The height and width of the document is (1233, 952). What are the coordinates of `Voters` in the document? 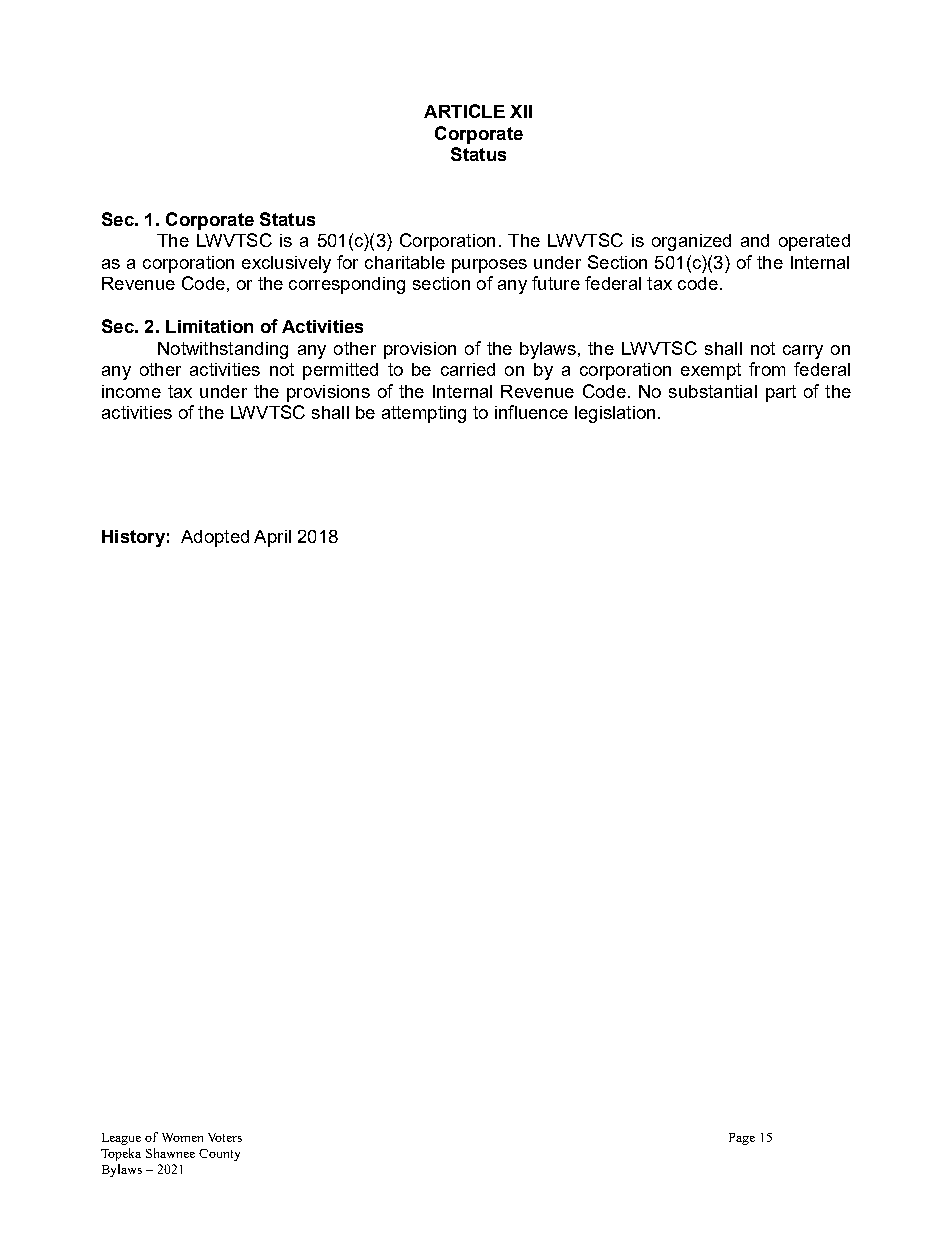 It's located at (225, 1137).
